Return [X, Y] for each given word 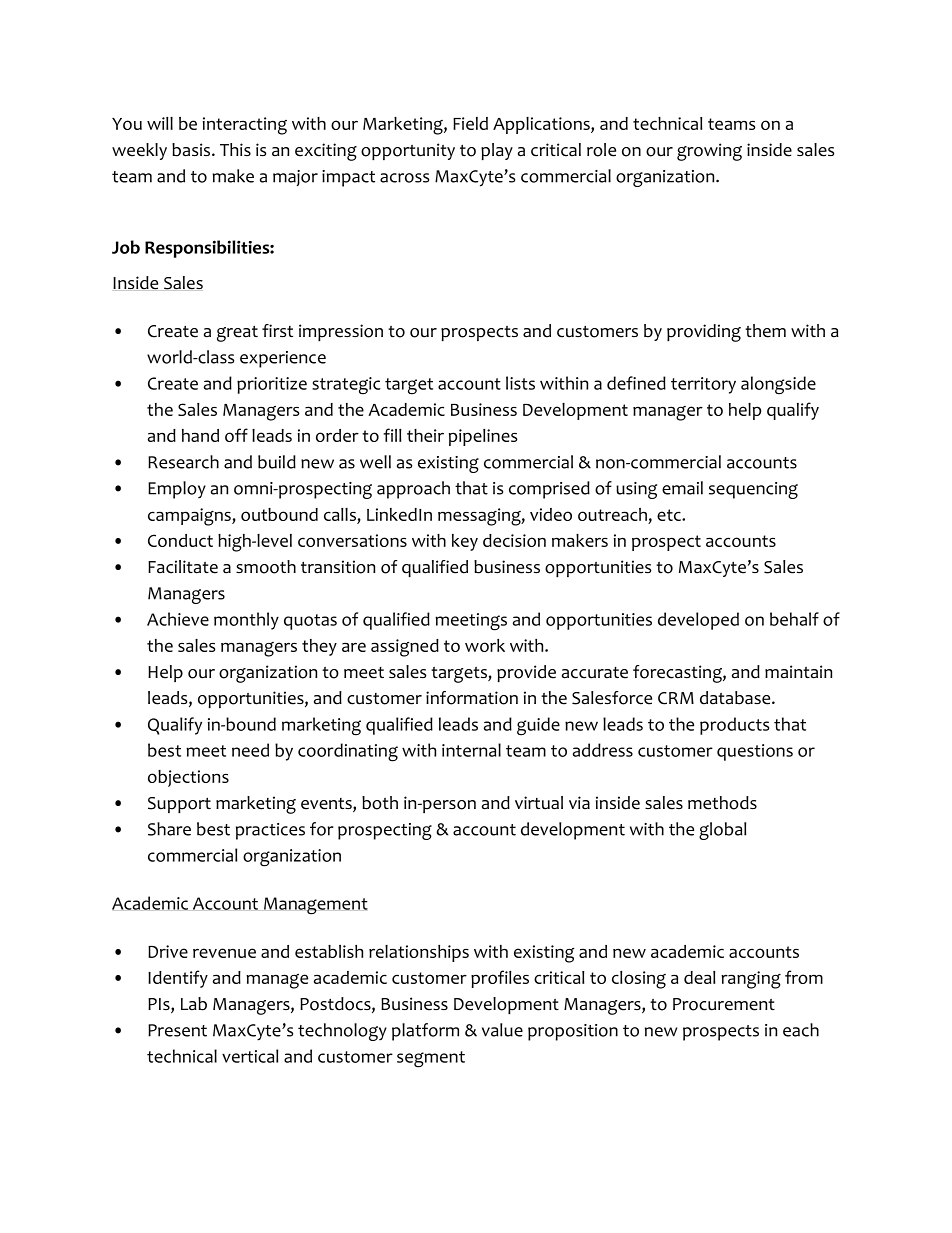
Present [177, 1030]
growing [709, 152]
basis [192, 150]
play [497, 151]
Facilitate [183, 567]
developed [698, 621]
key [465, 542]
